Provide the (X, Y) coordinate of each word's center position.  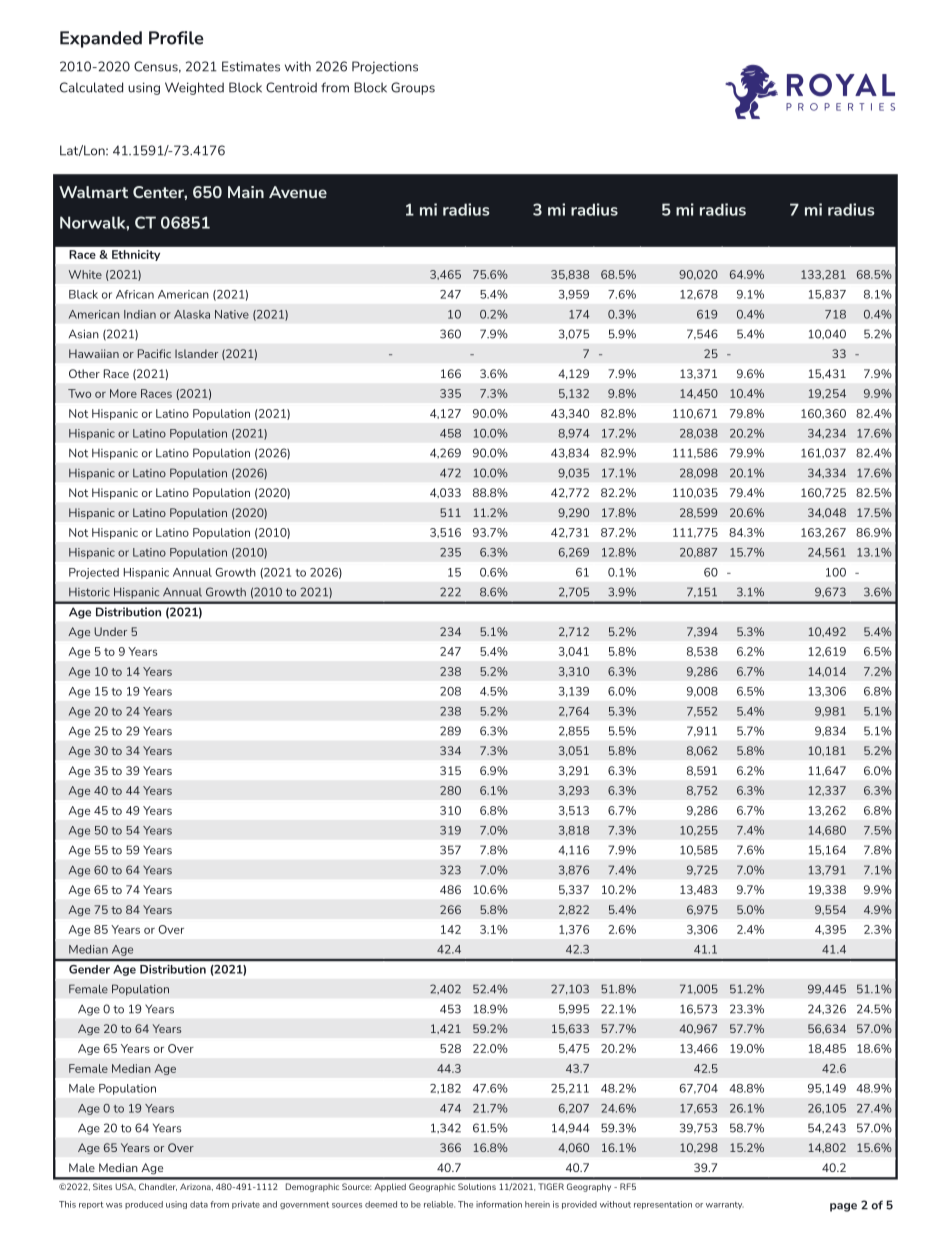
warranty (725, 1205)
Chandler (158, 1187)
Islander (196, 353)
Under (110, 631)
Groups (413, 88)
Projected (94, 573)
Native (232, 314)
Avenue (298, 192)
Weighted (194, 88)
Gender (89, 969)
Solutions (477, 1186)
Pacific (154, 353)
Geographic (432, 1187)
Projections (385, 67)
